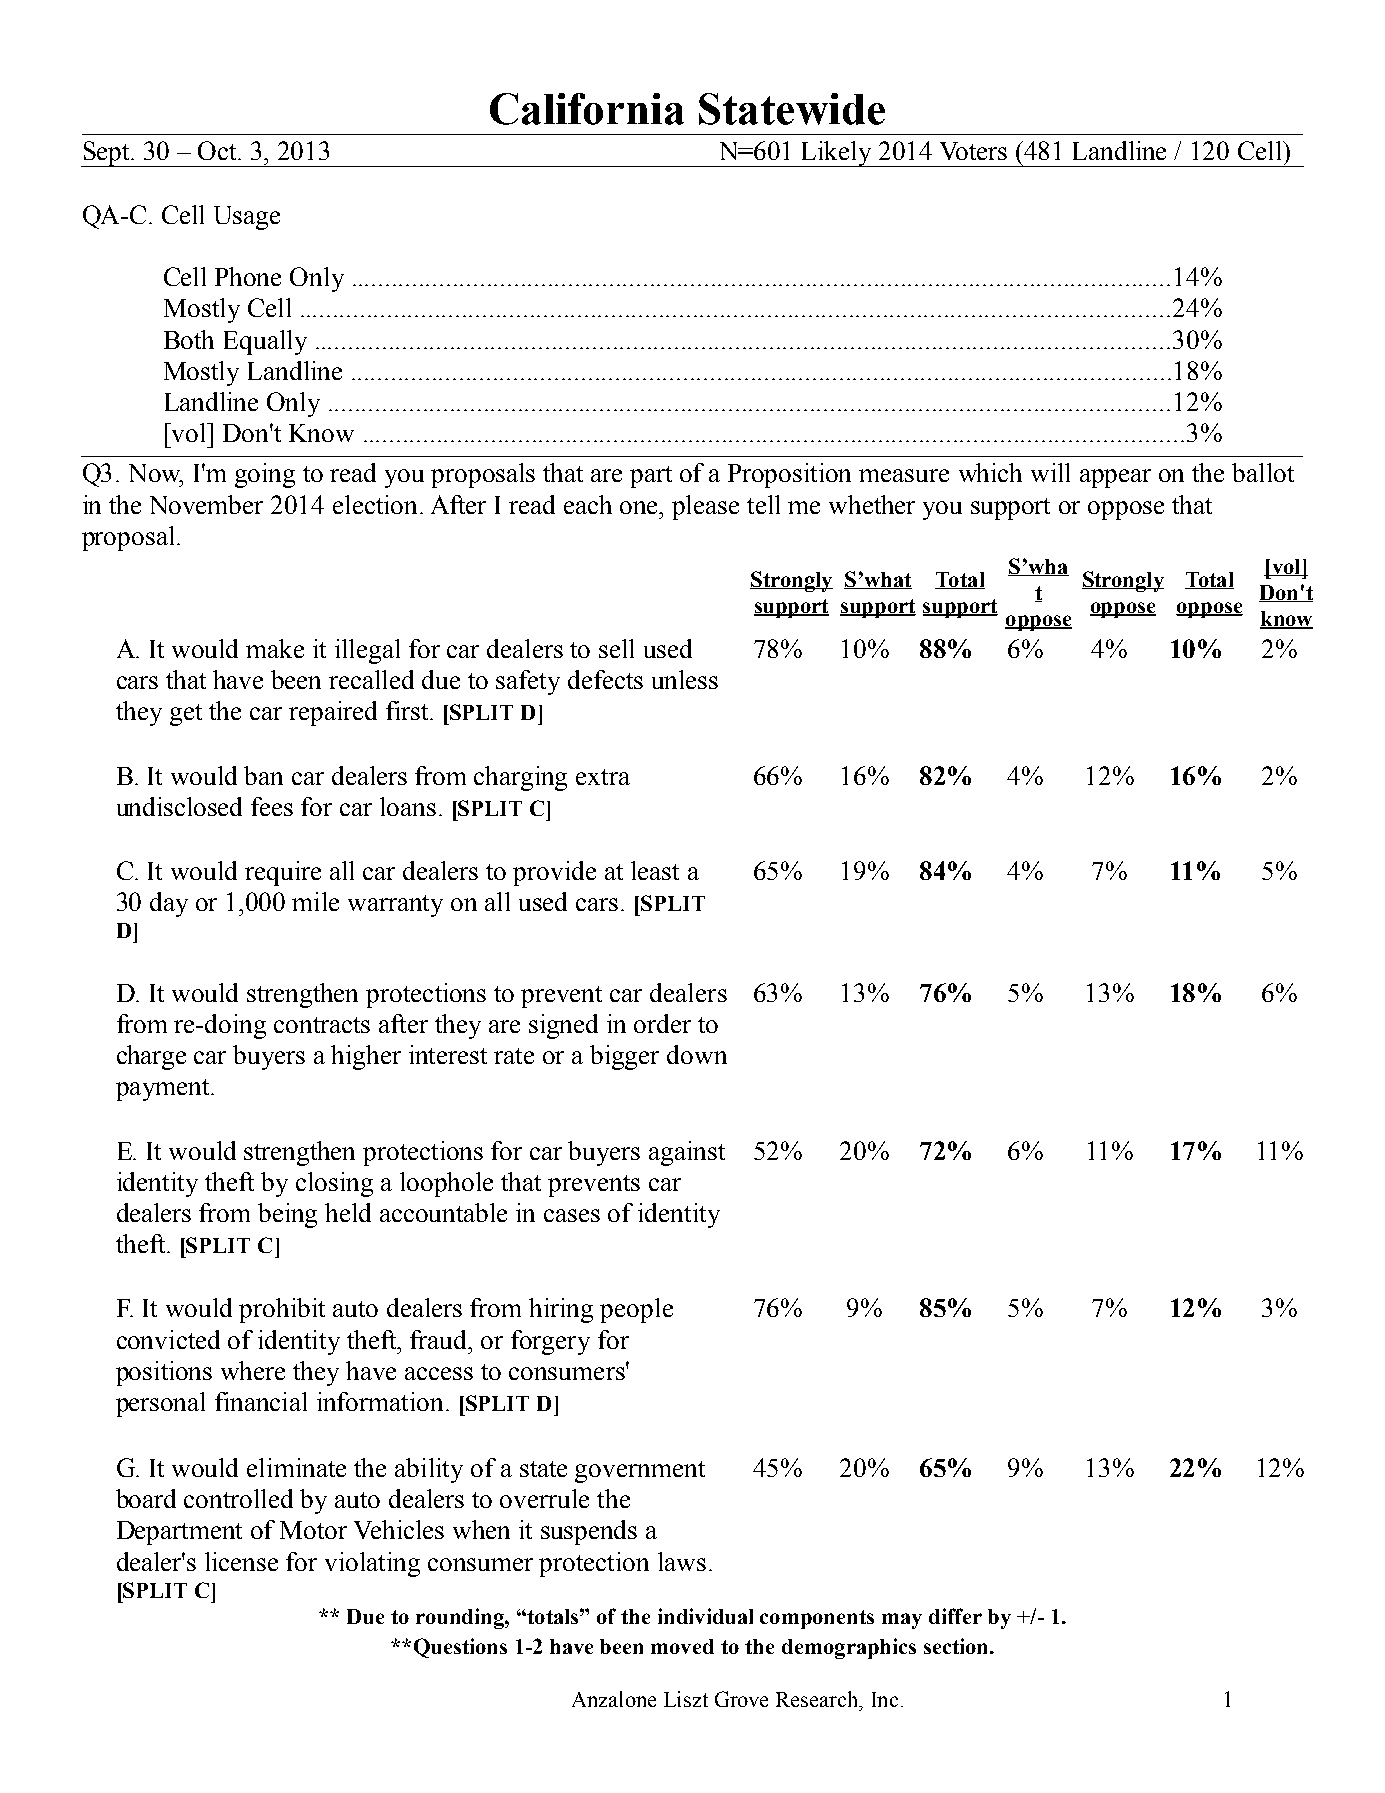 This screenshot has height=1793, width=1385. Describe the element at coordinates (973, 151) in the screenshot. I see `Voters` at that location.
